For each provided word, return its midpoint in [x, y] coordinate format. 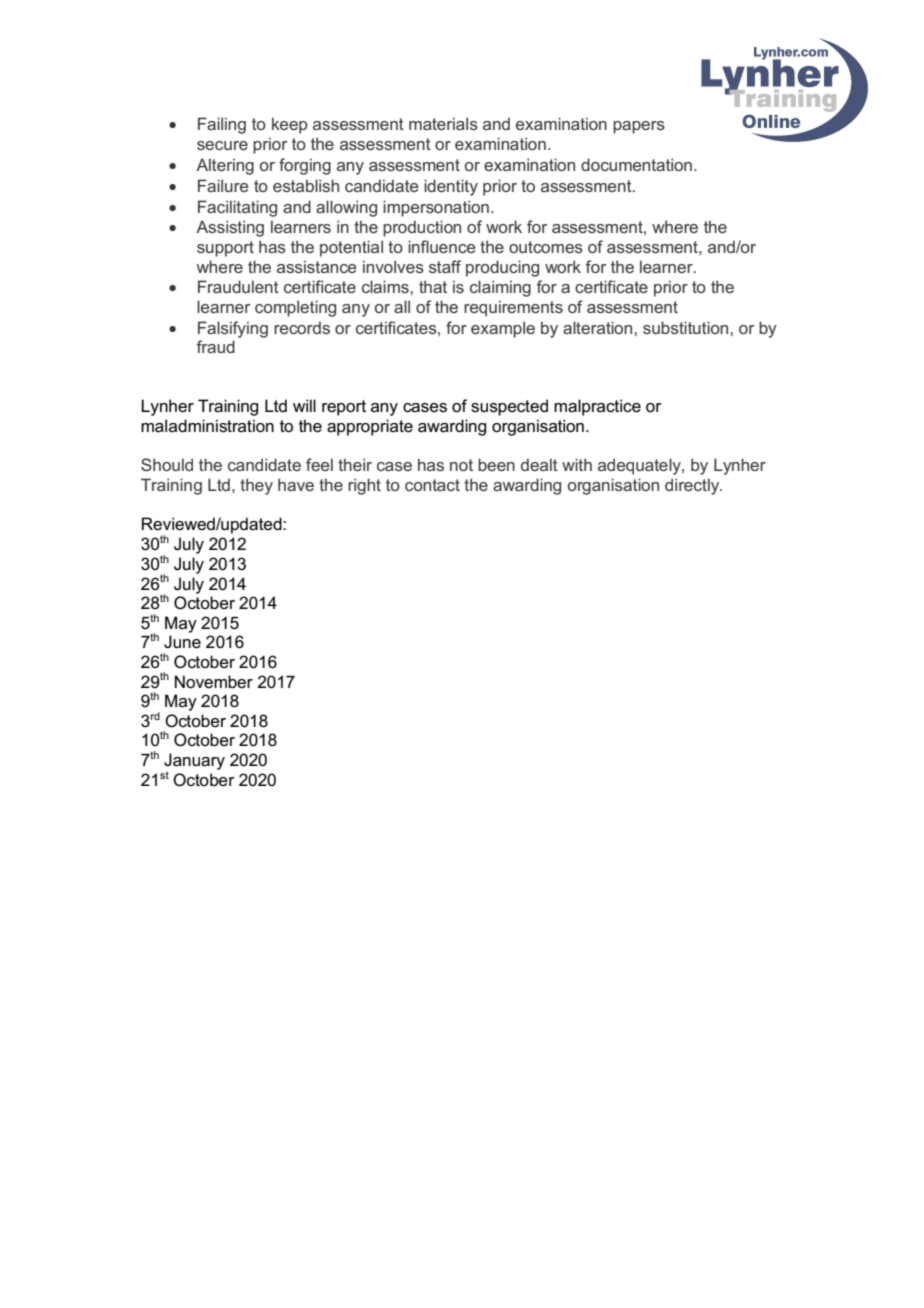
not [461, 465]
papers [639, 127]
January [194, 762]
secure [222, 145]
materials [443, 123]
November [214, 682]
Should [167, 464]
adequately [640, 466]
